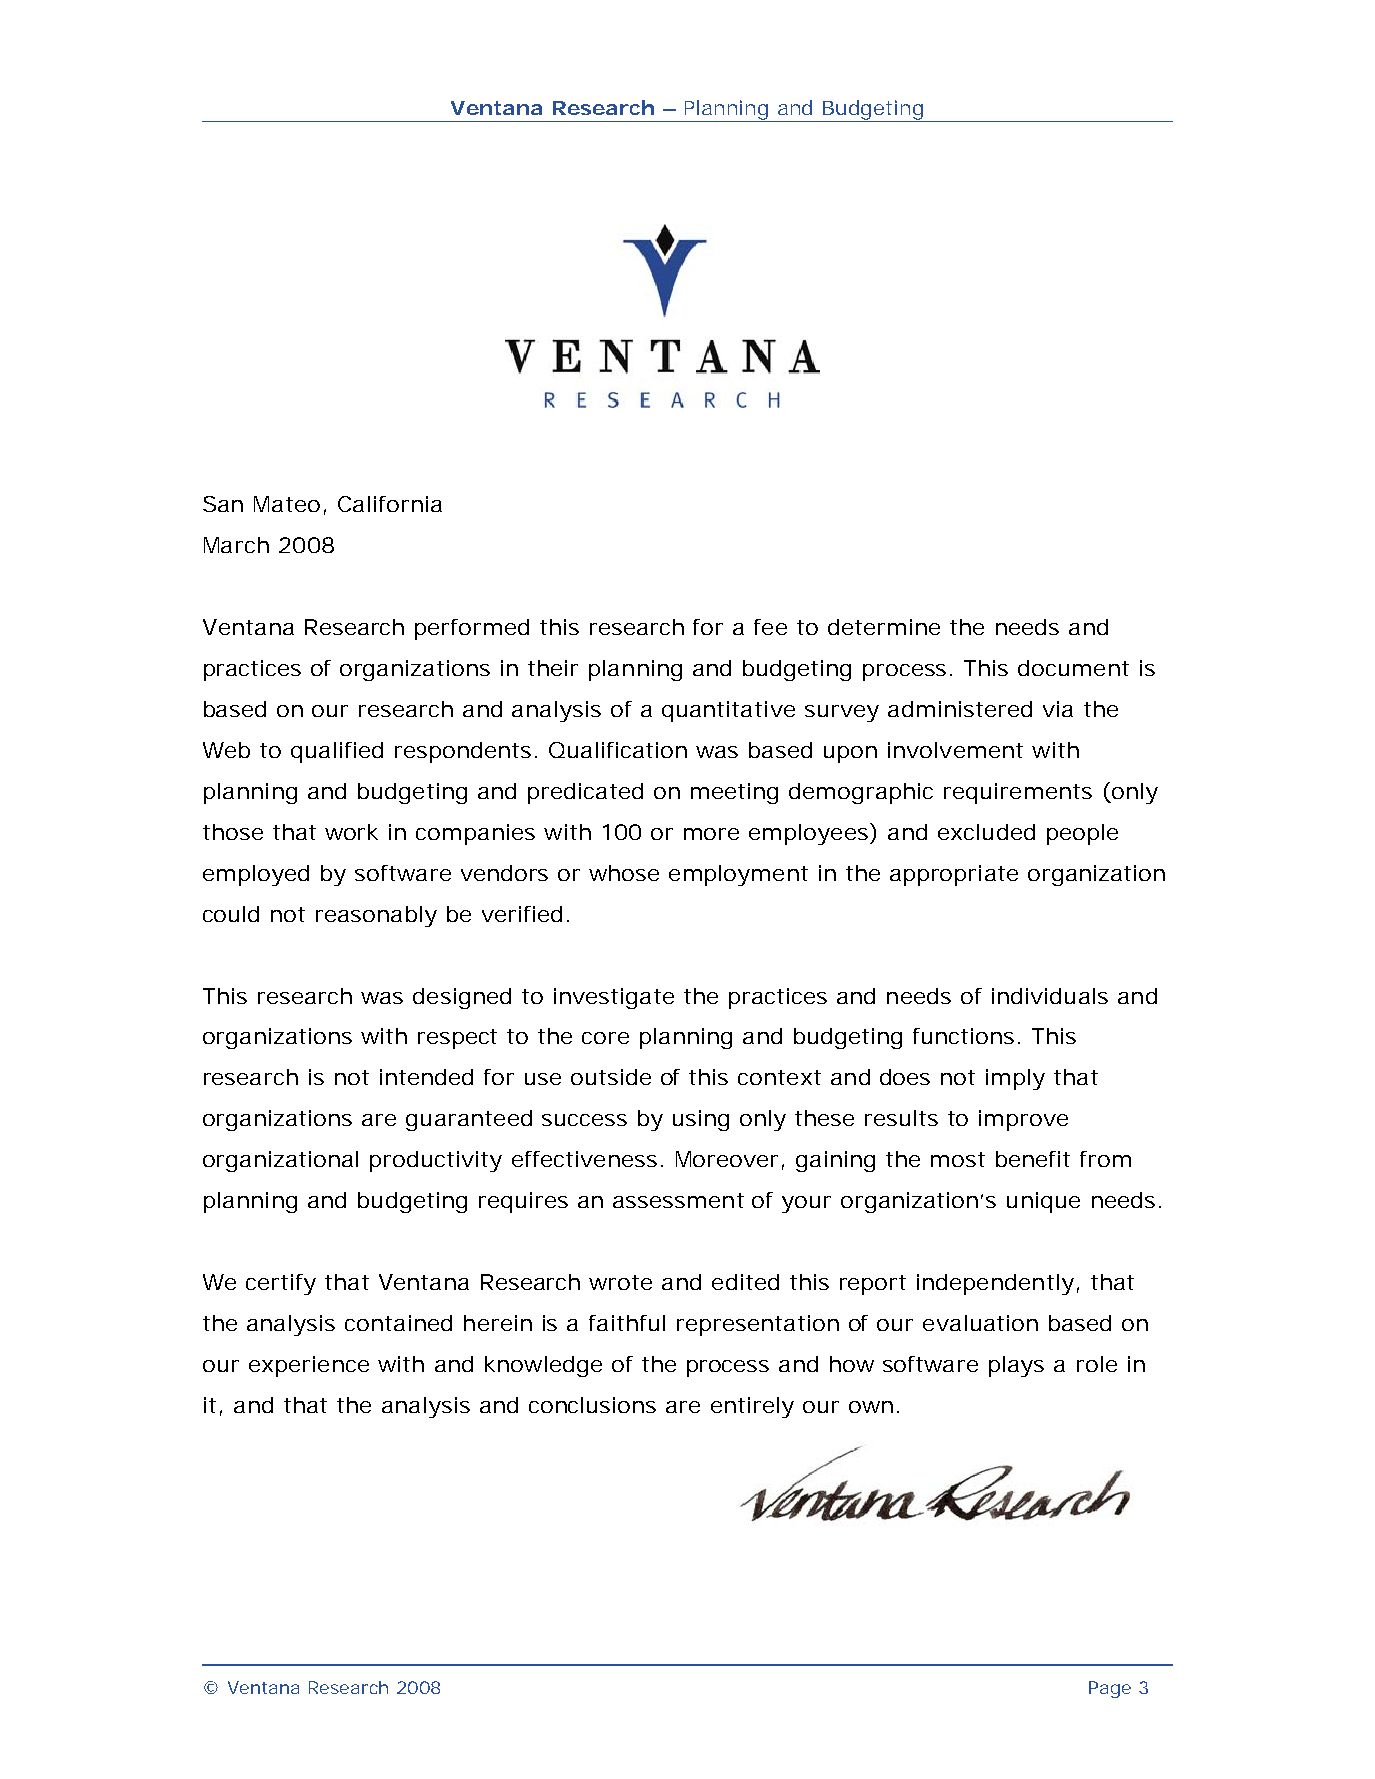 Image resolution: width=1375 pixels, height=1779 pixels. Describe the element at coordinates (376, 916) in the page. I see `reasonably` at that location.
